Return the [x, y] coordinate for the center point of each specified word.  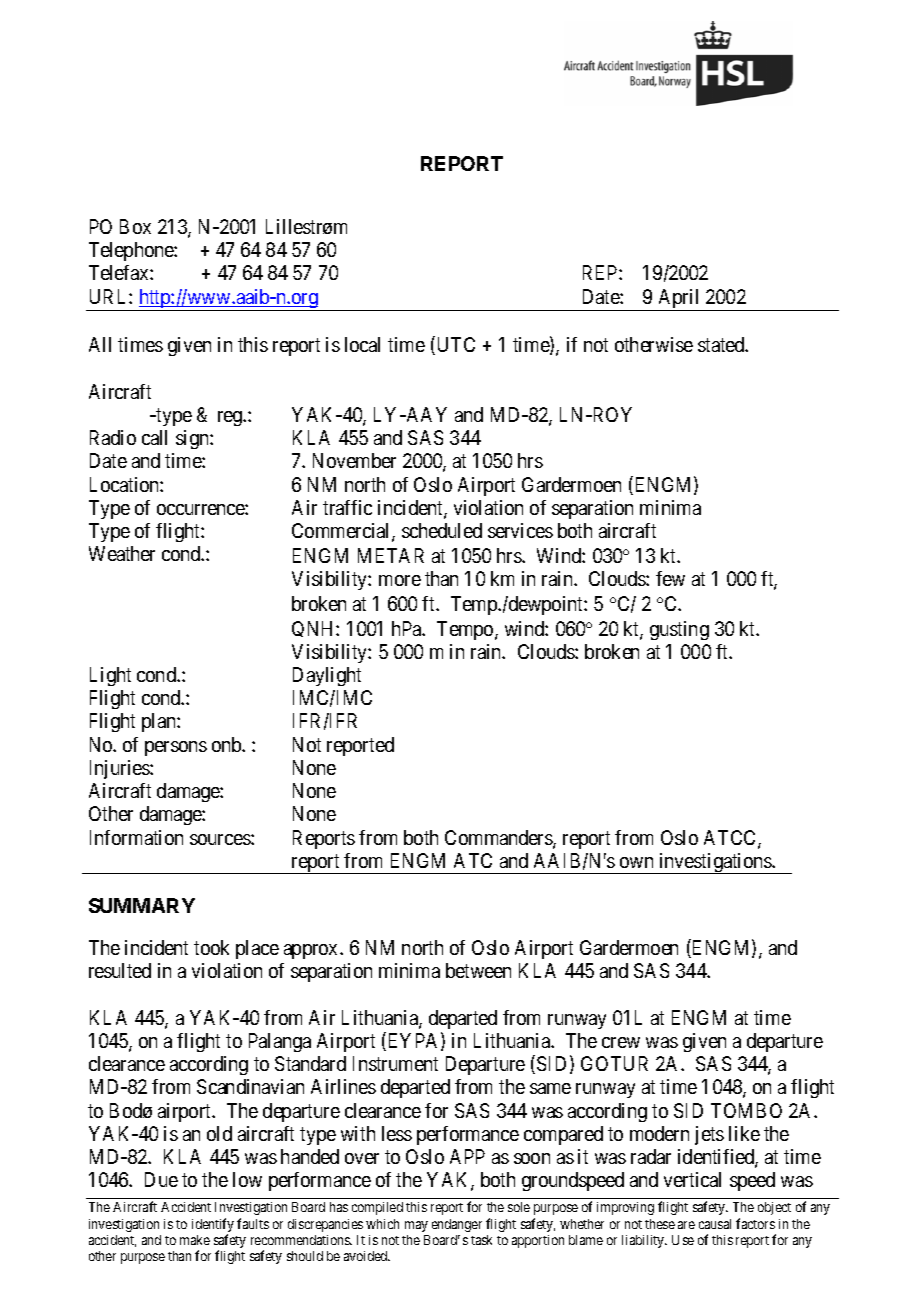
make [195, 1240]
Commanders [499, 839]
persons [176, 748]
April [679, 300]
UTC [454, 346]
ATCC [731, 839]
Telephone [132, 251]
